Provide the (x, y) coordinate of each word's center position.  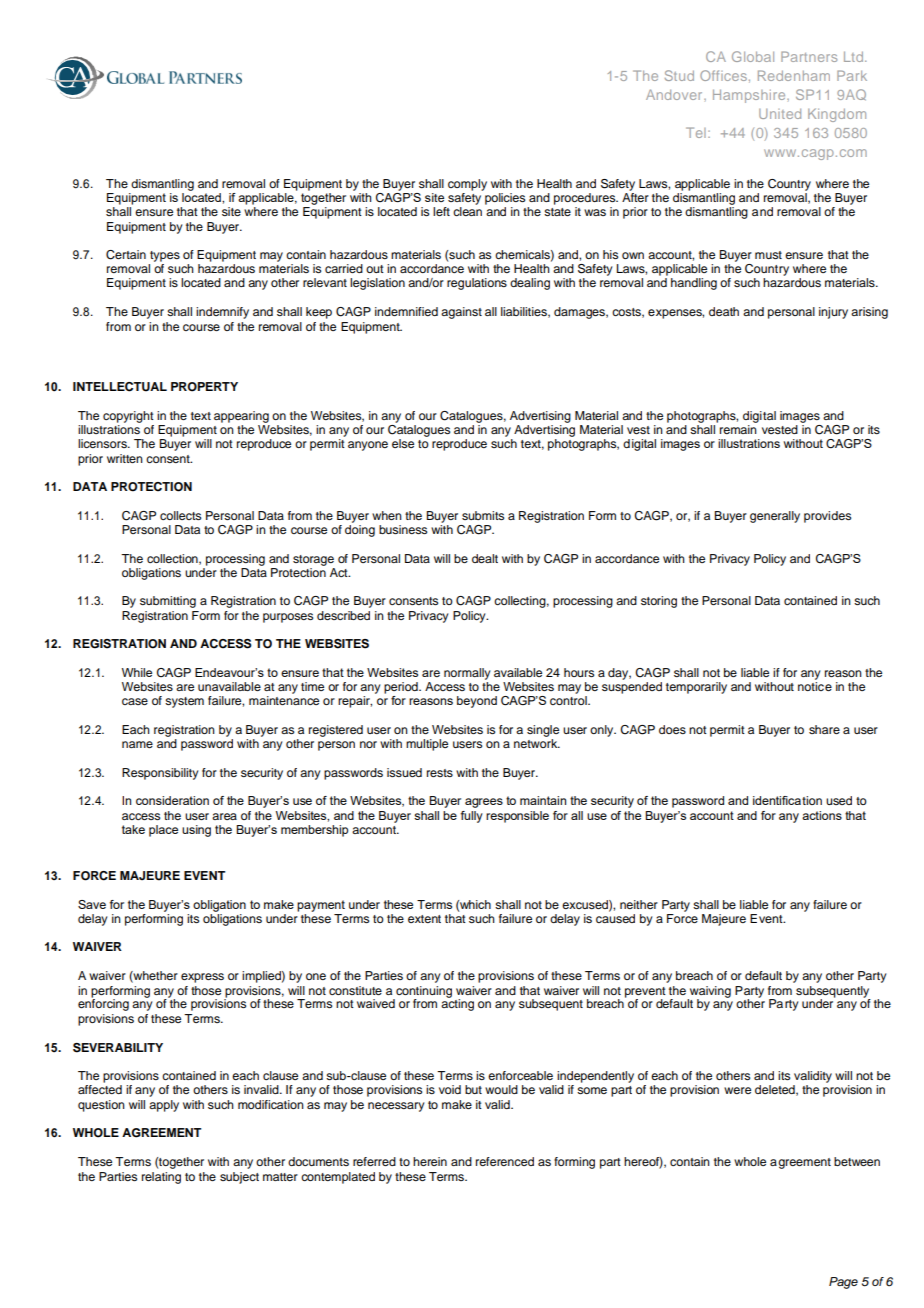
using (196, 831)
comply (467, 185)
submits (483, 515)
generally (775, 517)
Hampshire (750, 96)
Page (843, 1283)
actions (822, 815)
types (165, 256)
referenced (505, 1161)
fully (472, 817)
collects (180, 515)
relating (161, 1178)
